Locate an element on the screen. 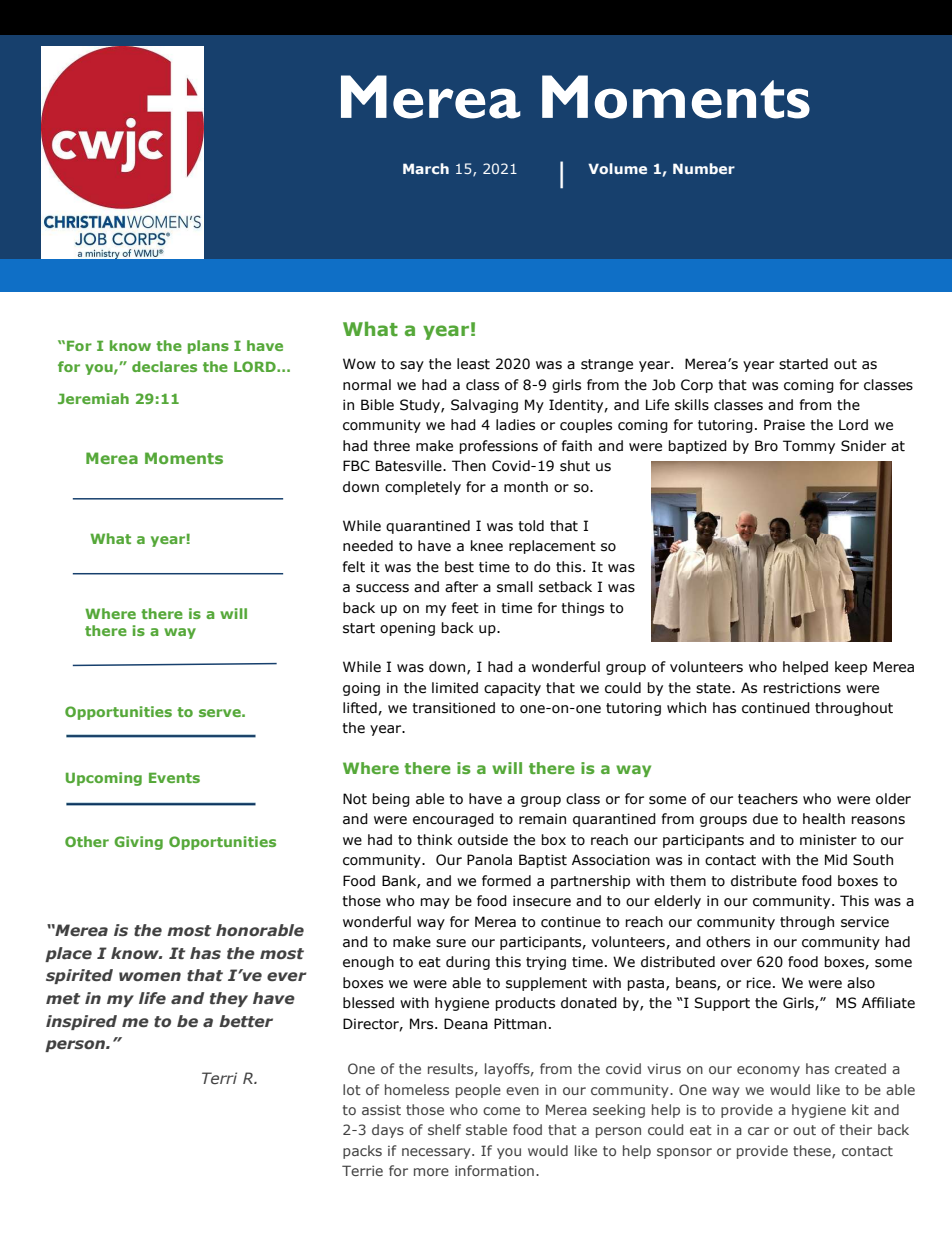 This screenshot has width=952, height=1233. Jeremiah is located at coordinates (93, 398).
